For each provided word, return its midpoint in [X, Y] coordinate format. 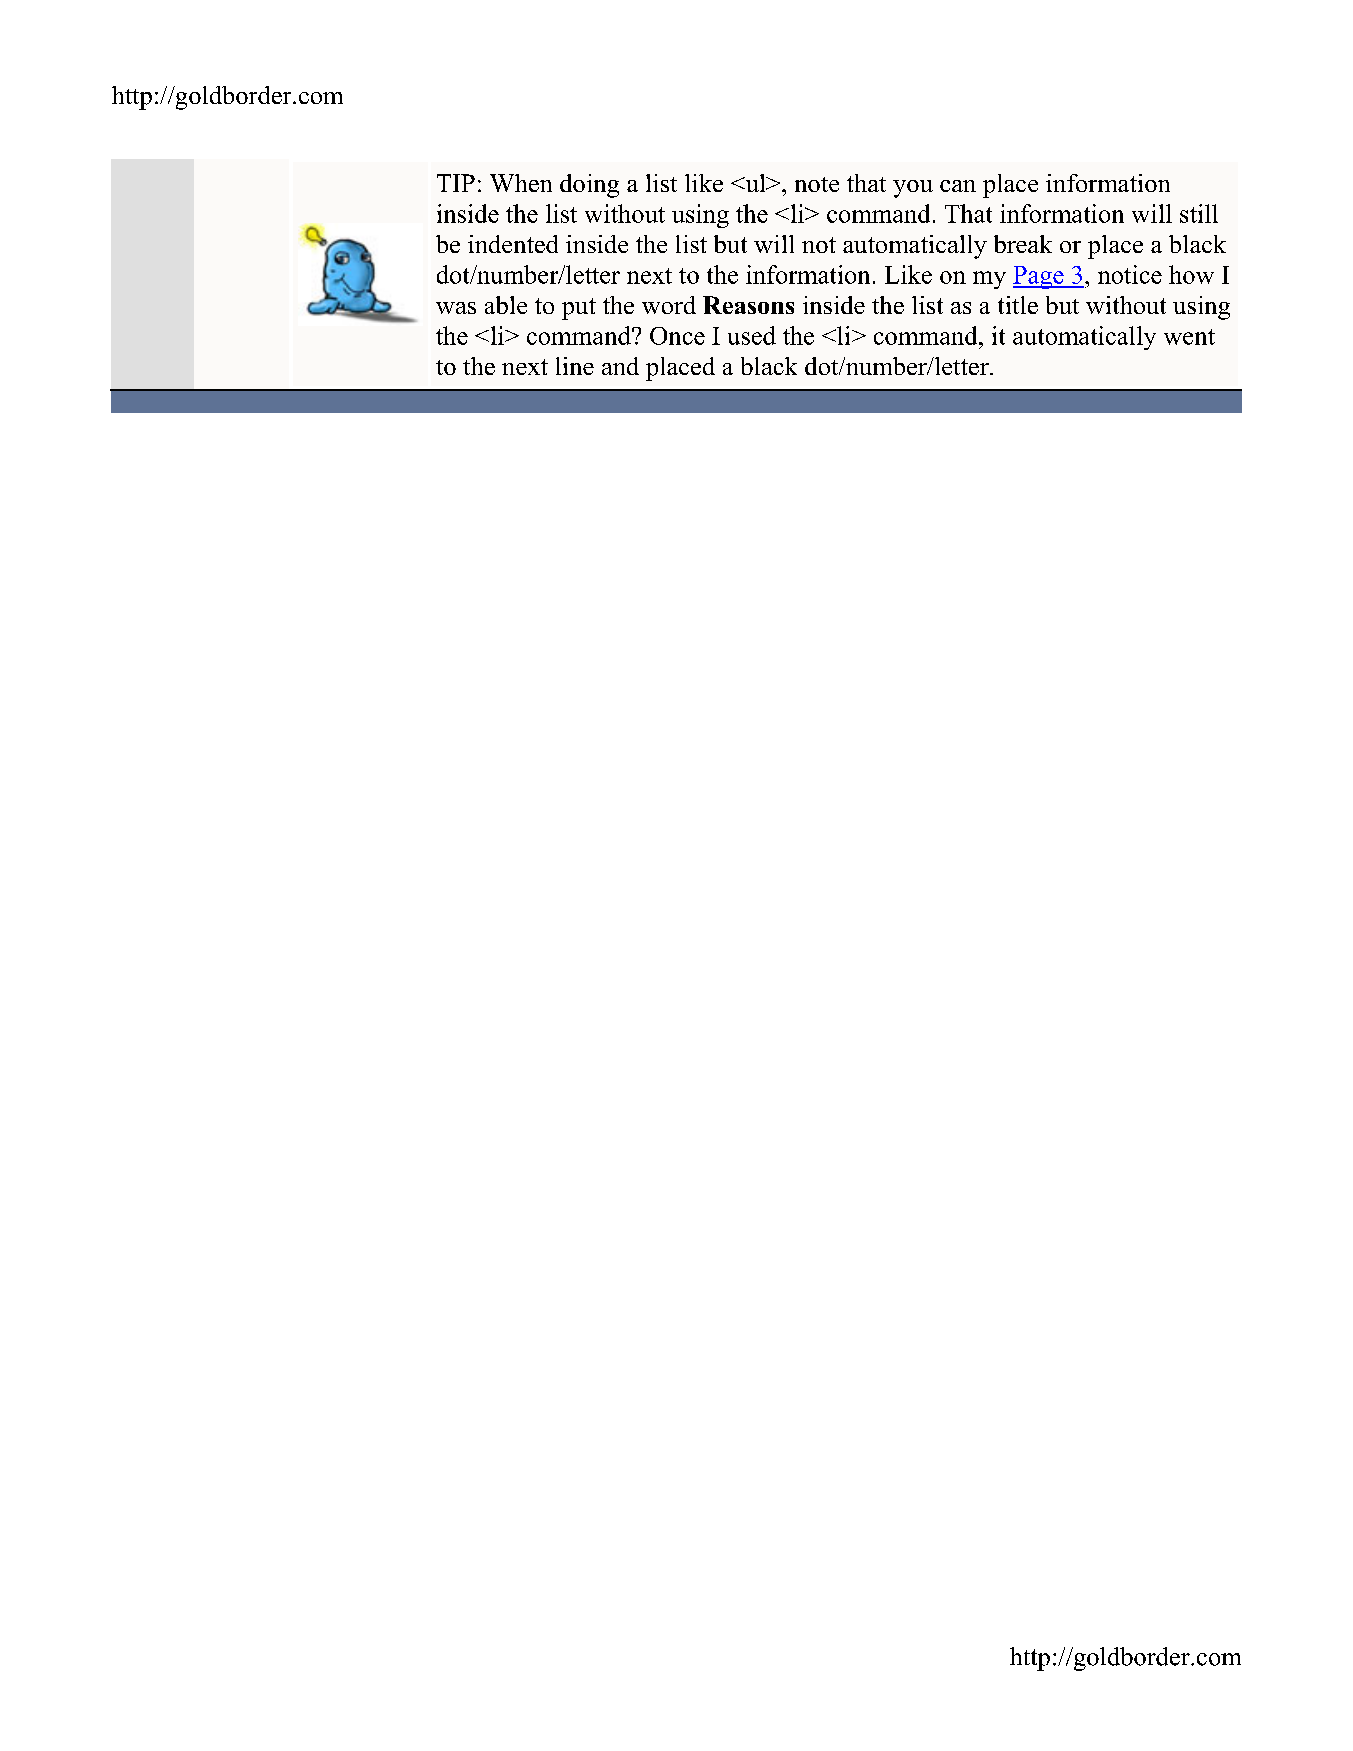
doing [589, 186]
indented [513, 244]
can [958, 186]
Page [1039, 277]
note [817, 184]
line [575, 366]
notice [1130, 274]
